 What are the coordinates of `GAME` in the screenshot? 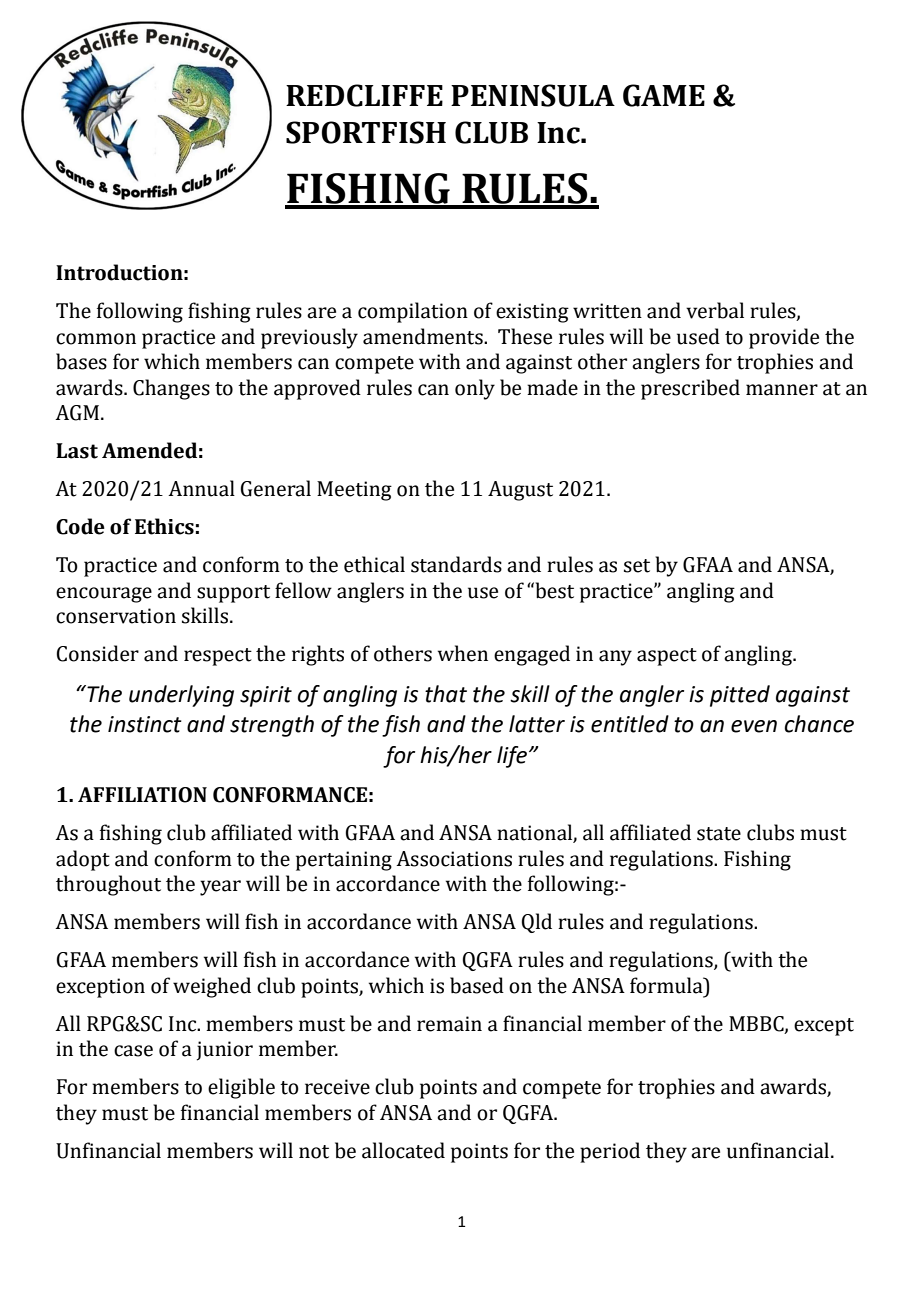 It's located at (664, 95).
